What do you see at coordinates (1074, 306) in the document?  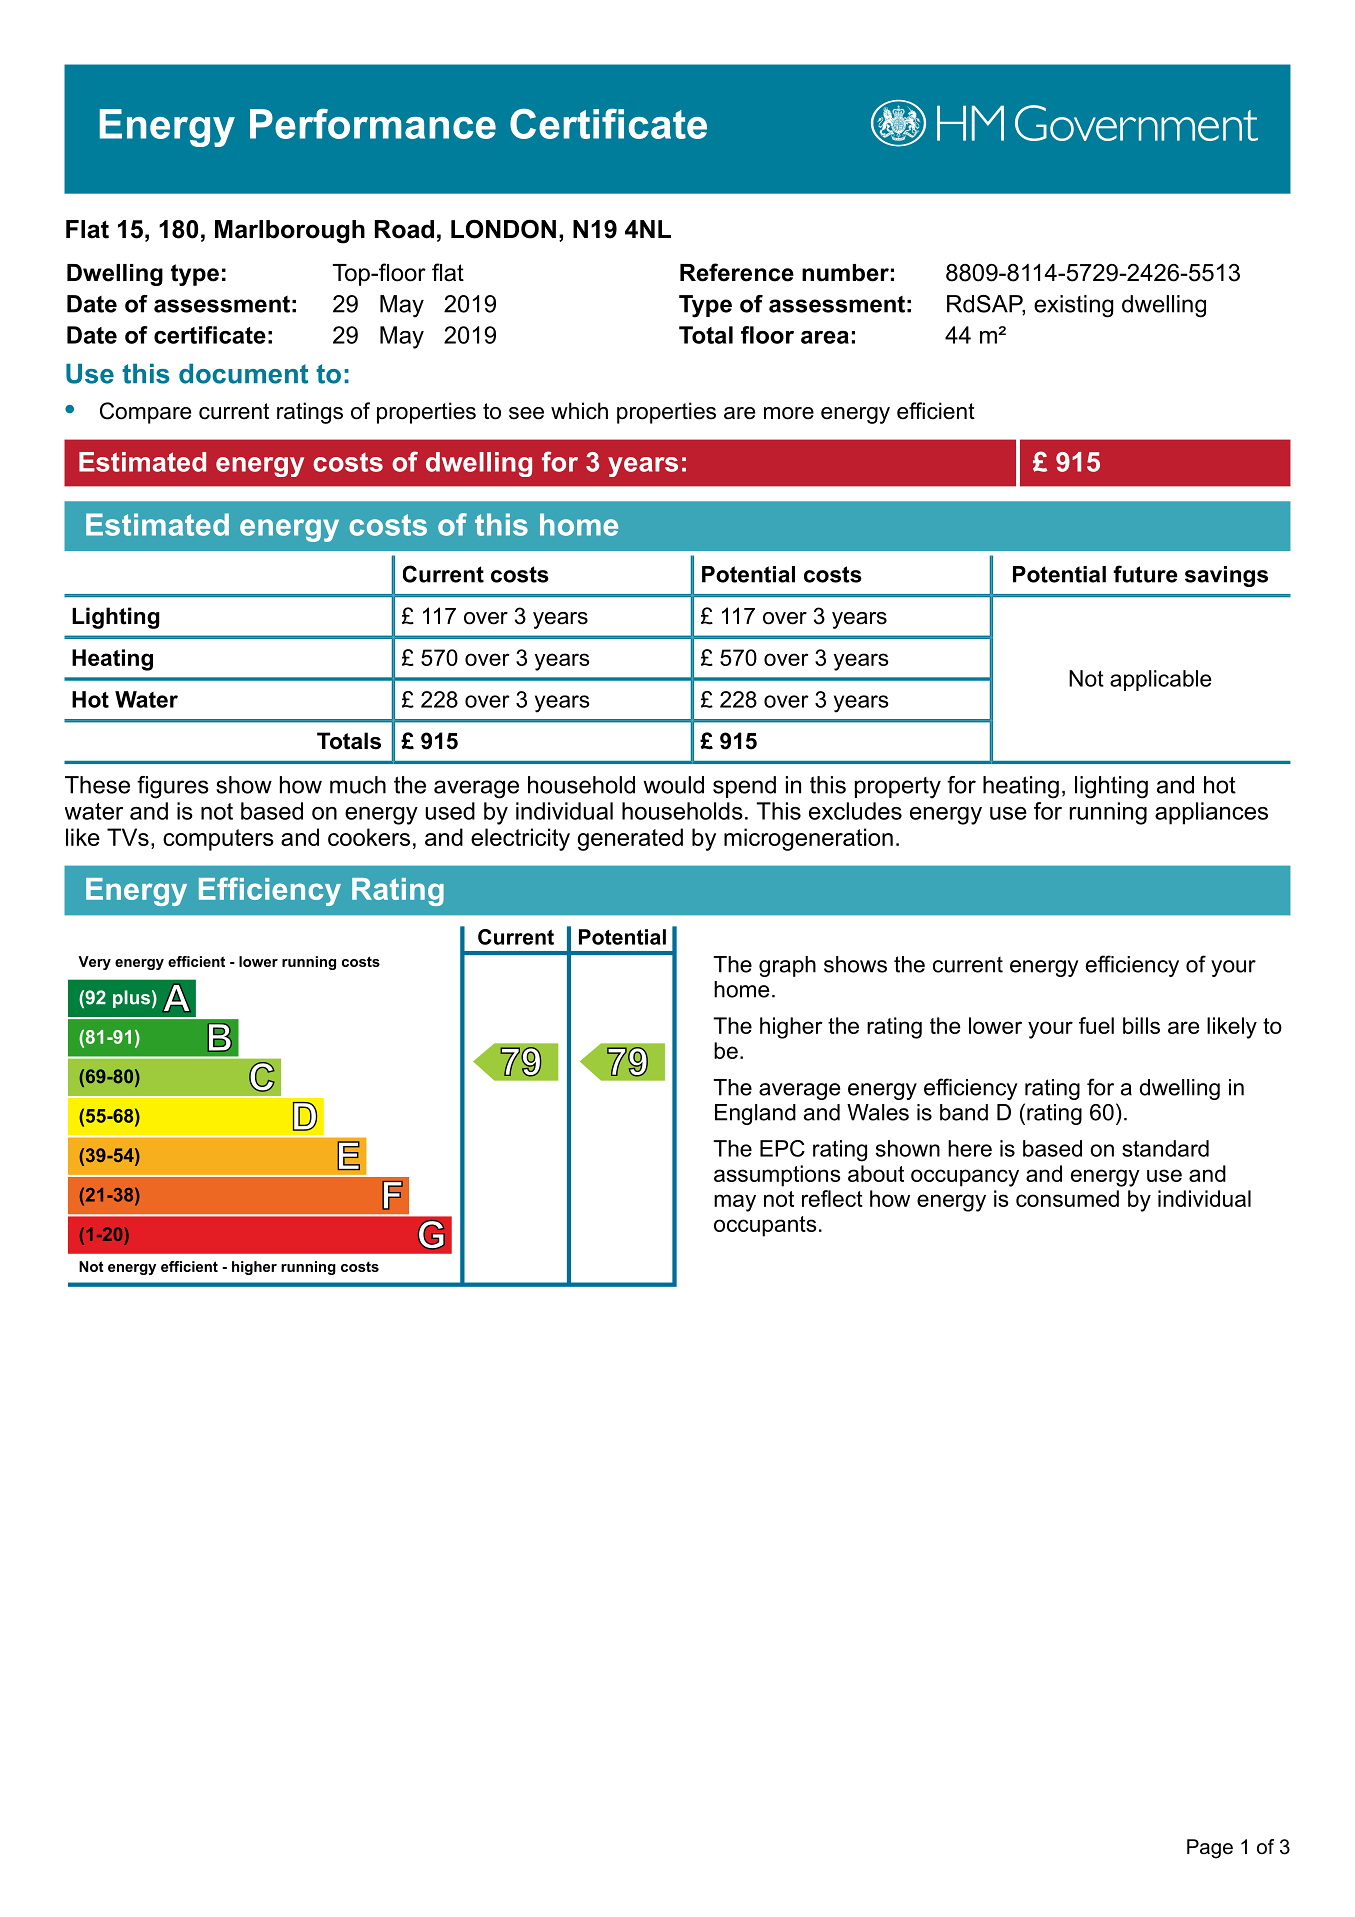 I see `existing` at bounding box center [1074, 306].
